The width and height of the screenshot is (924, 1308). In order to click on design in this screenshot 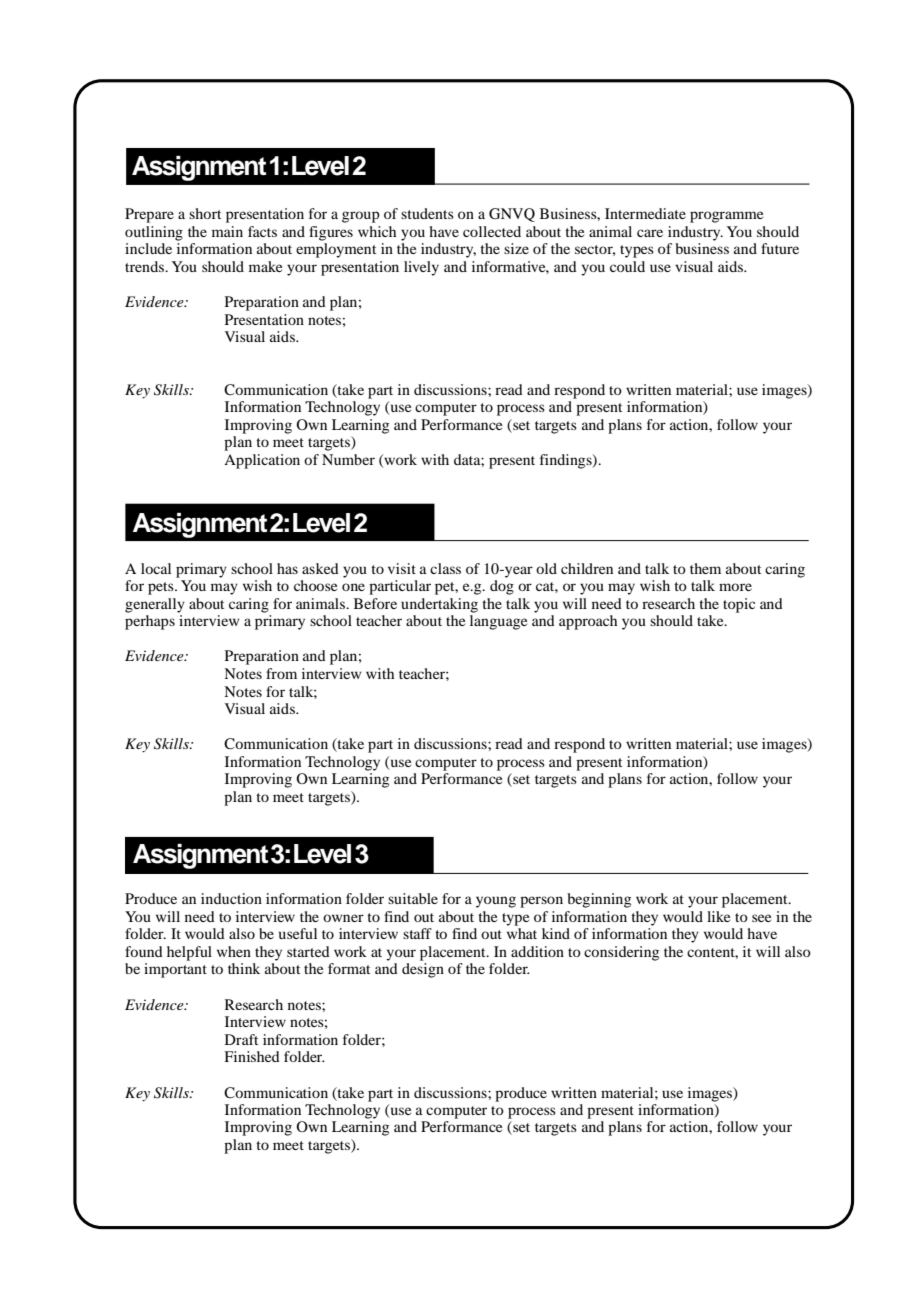, I will do `click(423, 970)`.
